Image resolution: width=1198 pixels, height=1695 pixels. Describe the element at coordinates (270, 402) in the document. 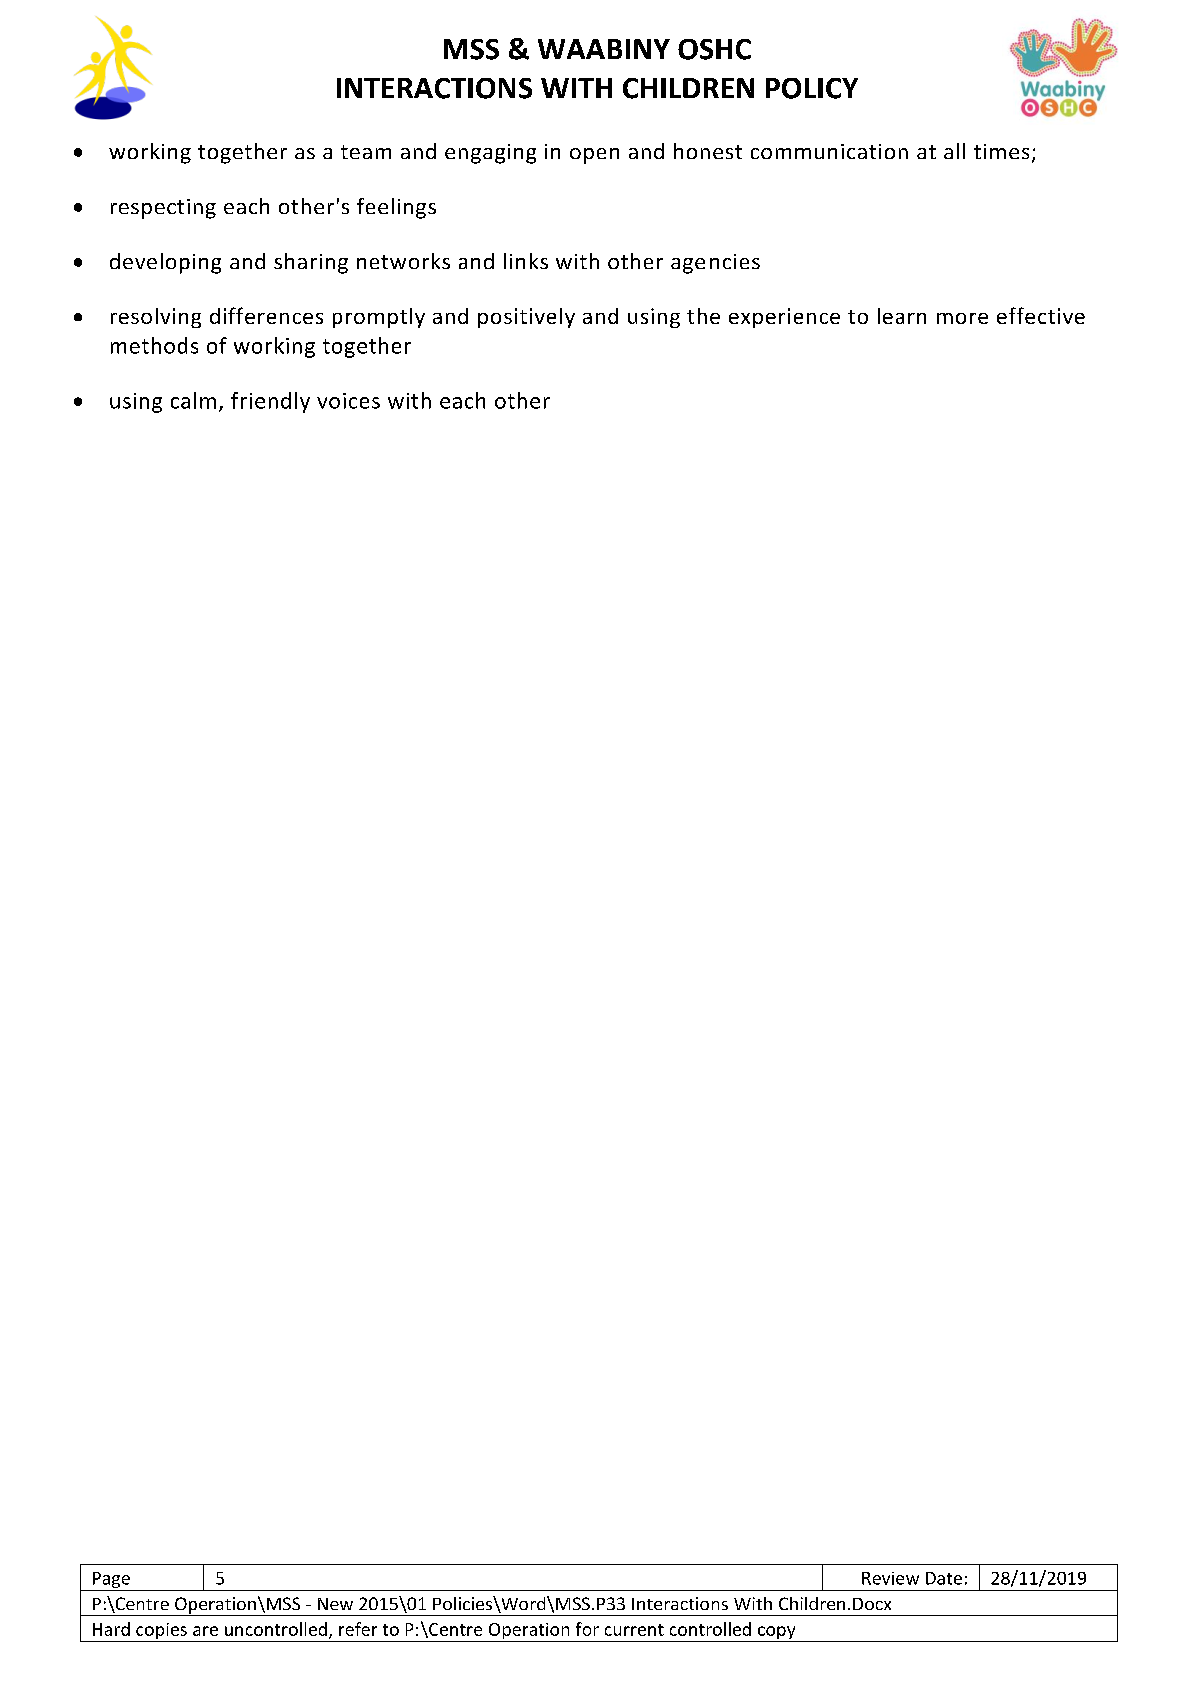

I see `friendly` at that location.
